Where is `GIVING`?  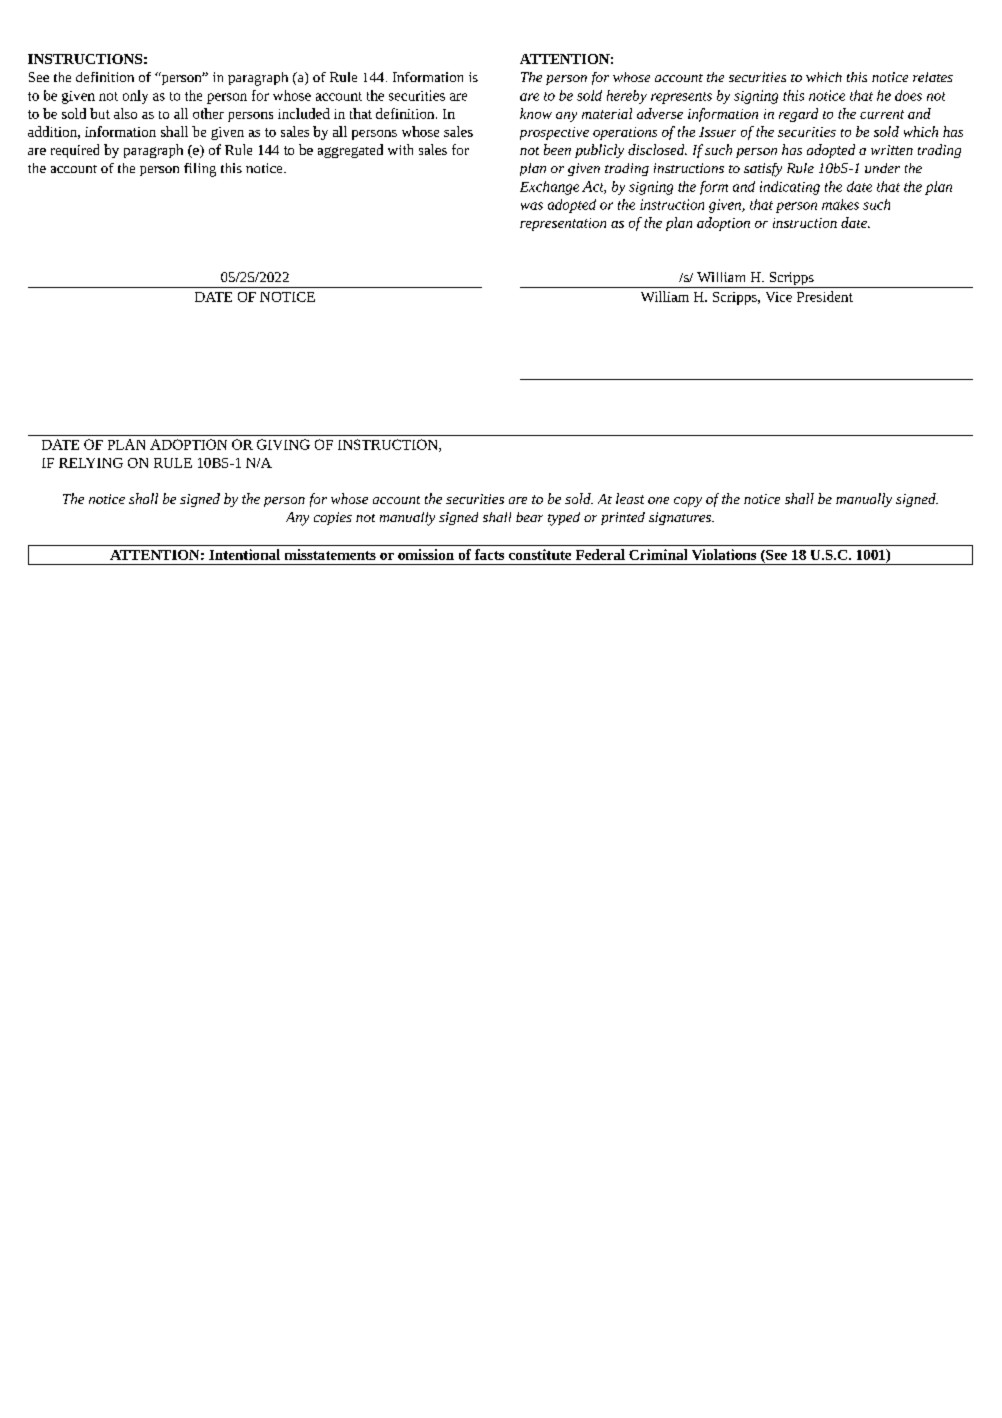 GIVING is located at coordinates (283, 444).
